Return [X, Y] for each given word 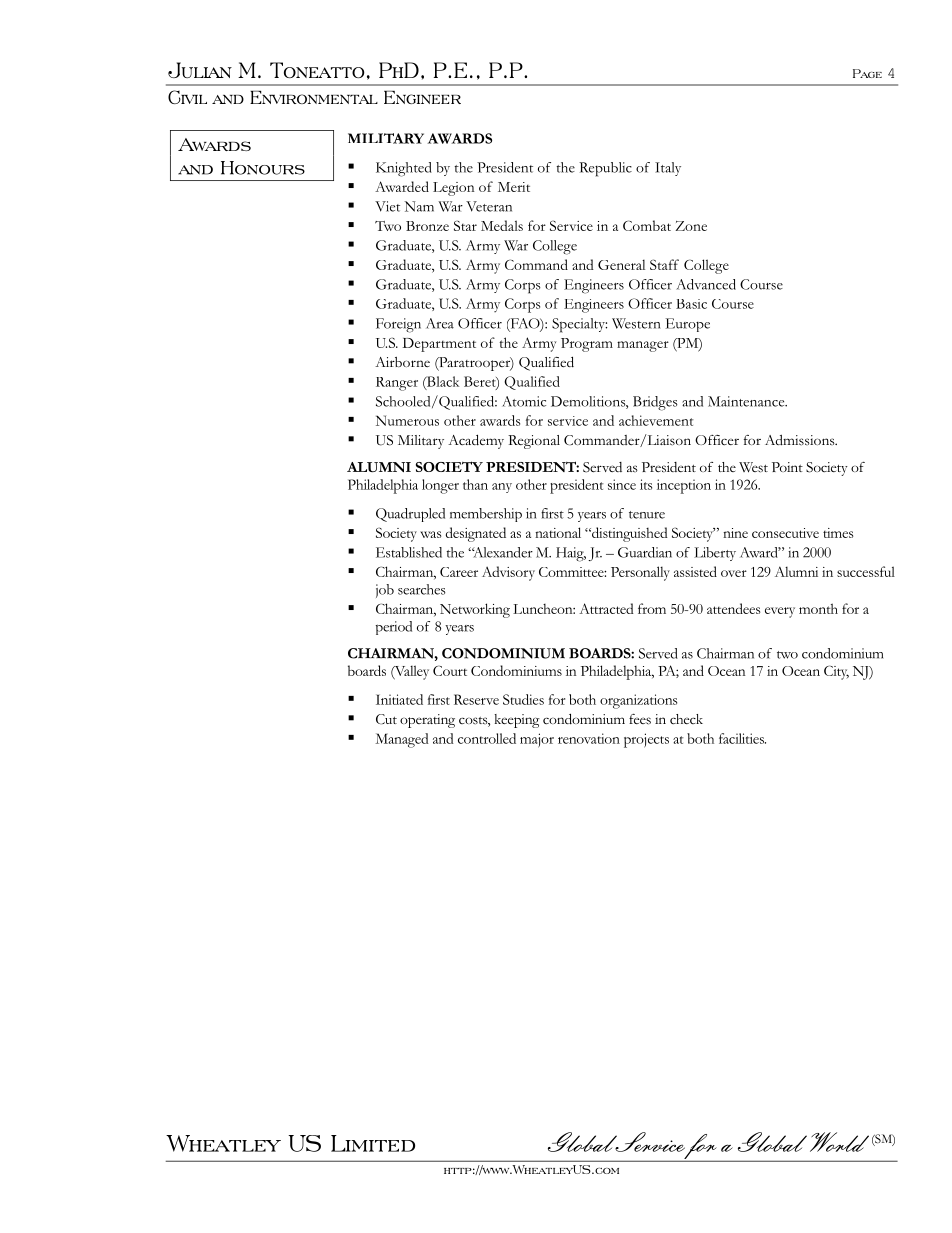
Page [867, 73]
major [537, 740]
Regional [534, 442]
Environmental [314, 97]
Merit [514, 187]
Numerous [407, 420]
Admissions [801, 440]
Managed [402, 740]
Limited [373, 1143]
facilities [742, 738]
